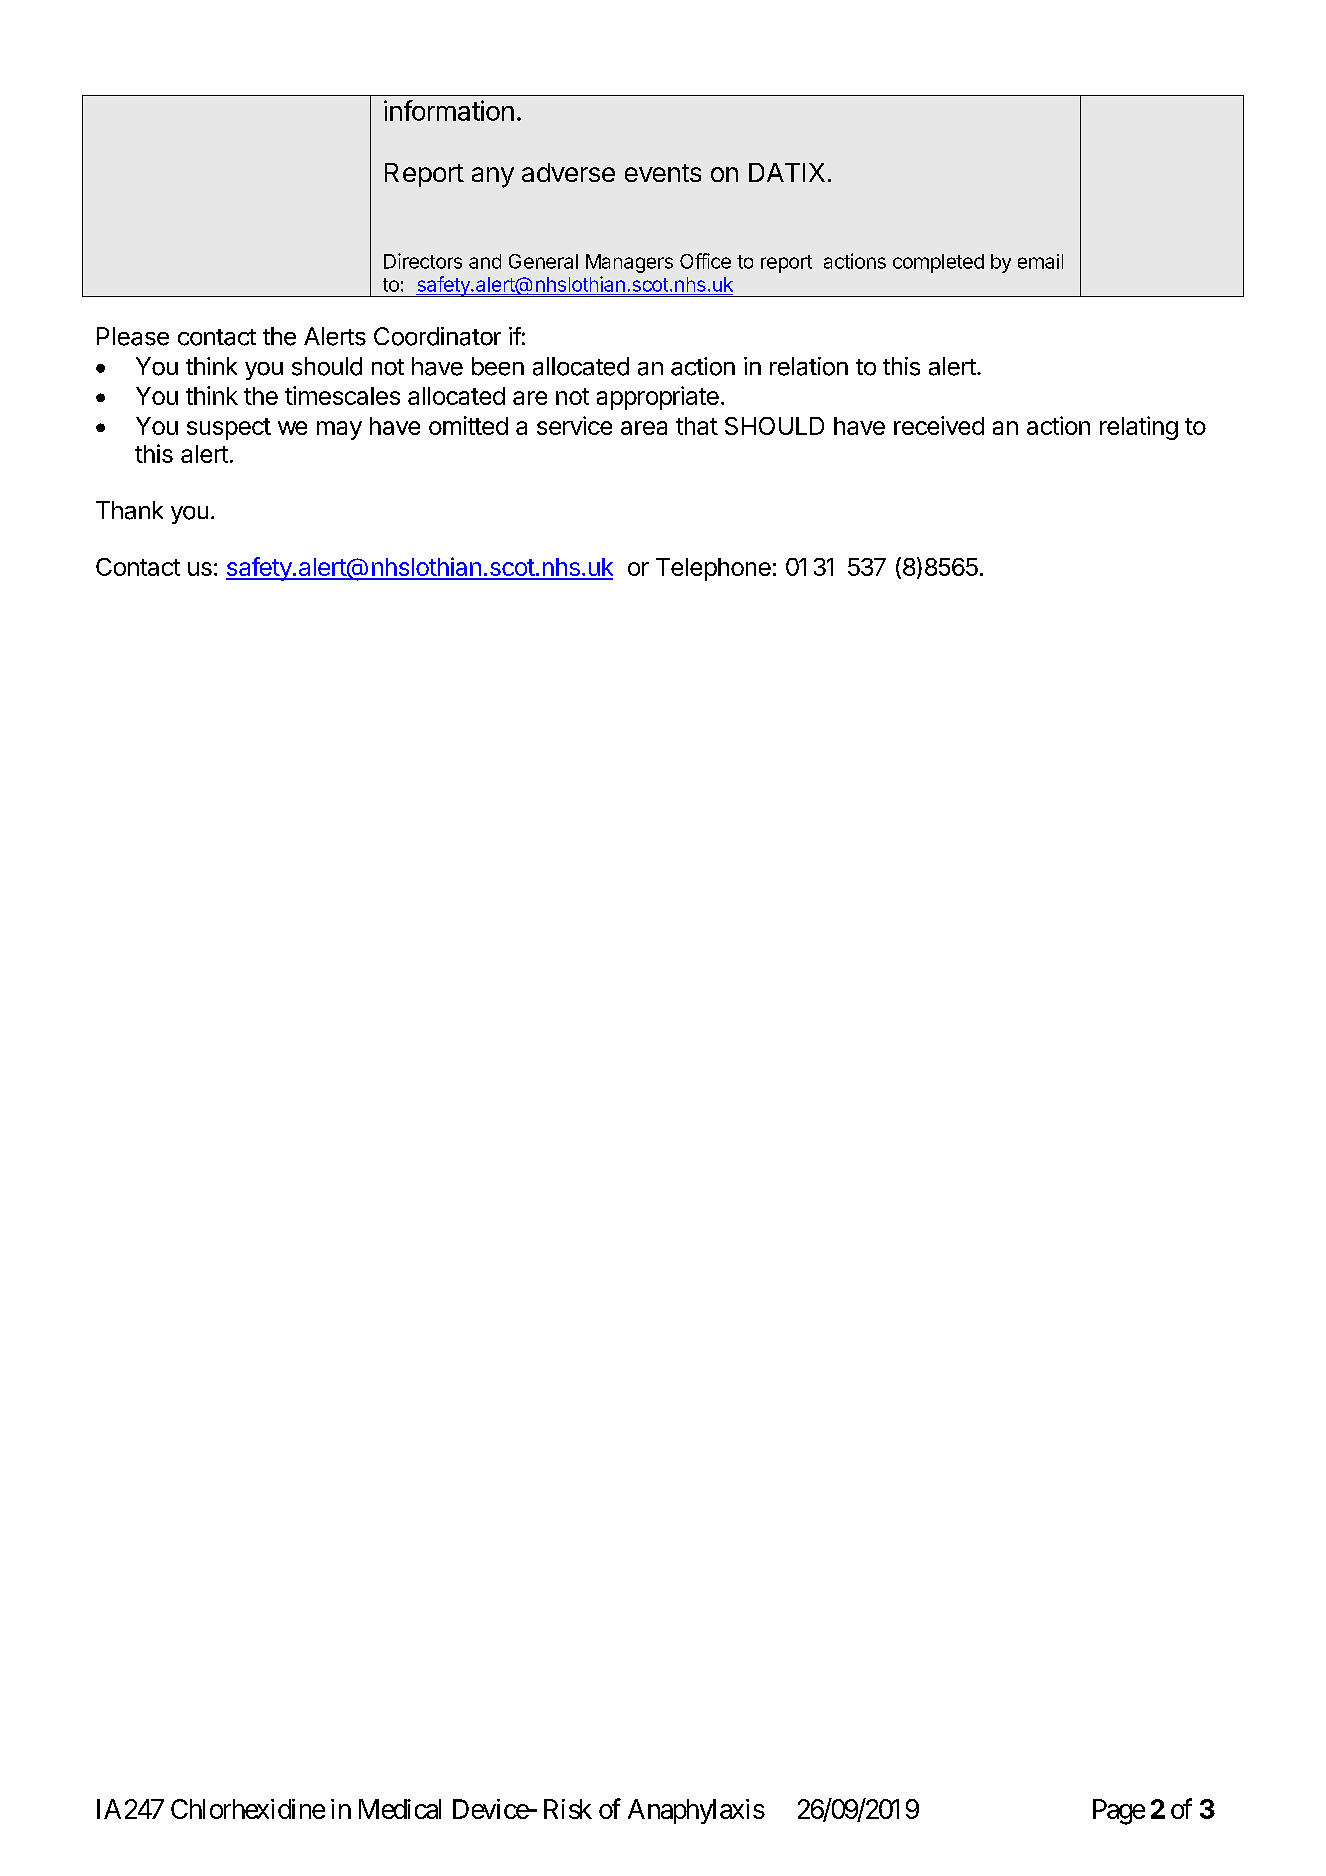 This image has width=1326, height=1876. Describe the element at coordinates (939, 425) in the image. I see `received` at that location.
